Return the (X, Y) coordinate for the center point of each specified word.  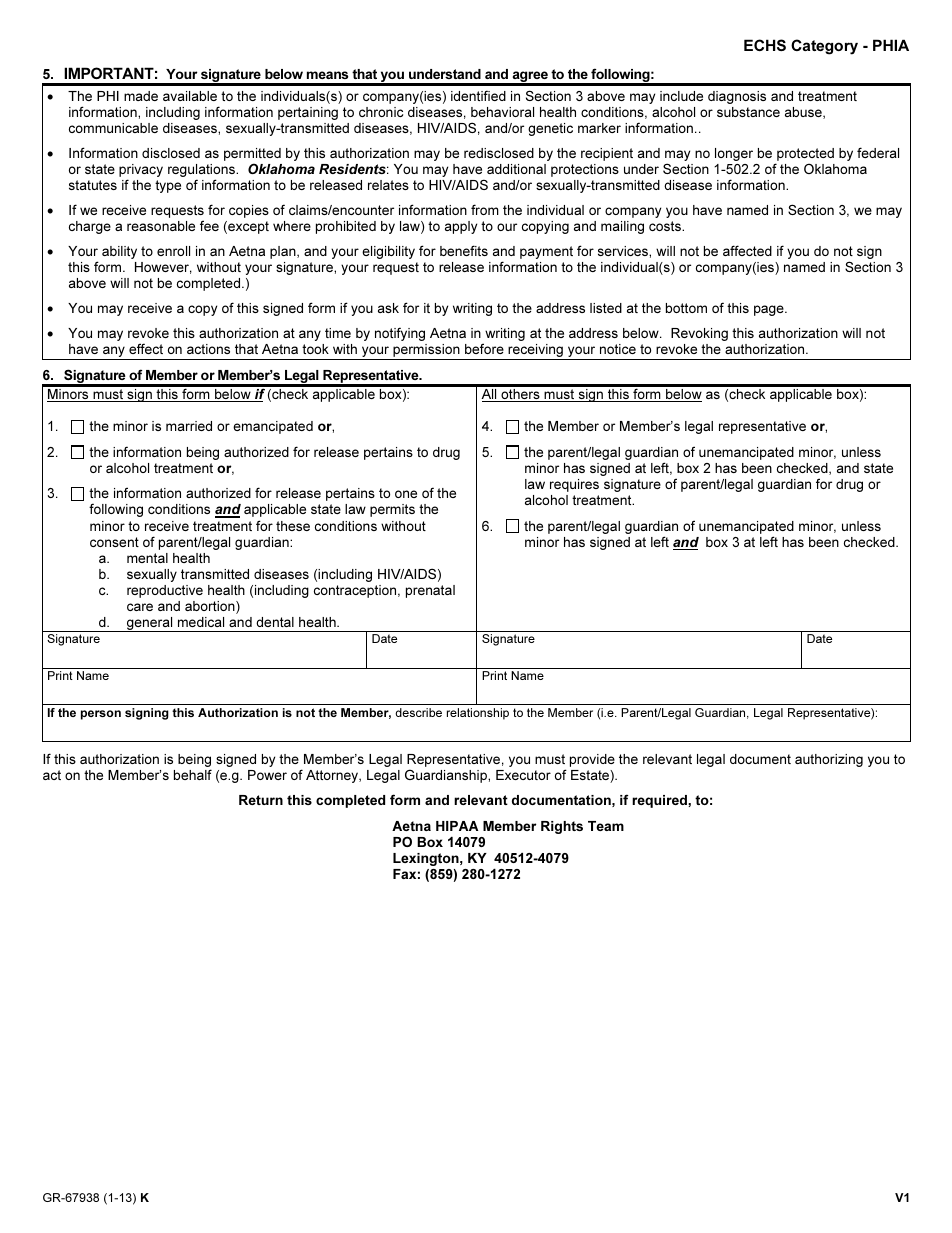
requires (574, 485)
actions (208, 349)
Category (824, 47)
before (484, 348)
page (770, 310)
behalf (193, 774)
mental (147, 558)
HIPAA (457, 826)
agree (530, 78)
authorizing (829, 760)
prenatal (430, 591)
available (190, 96)
